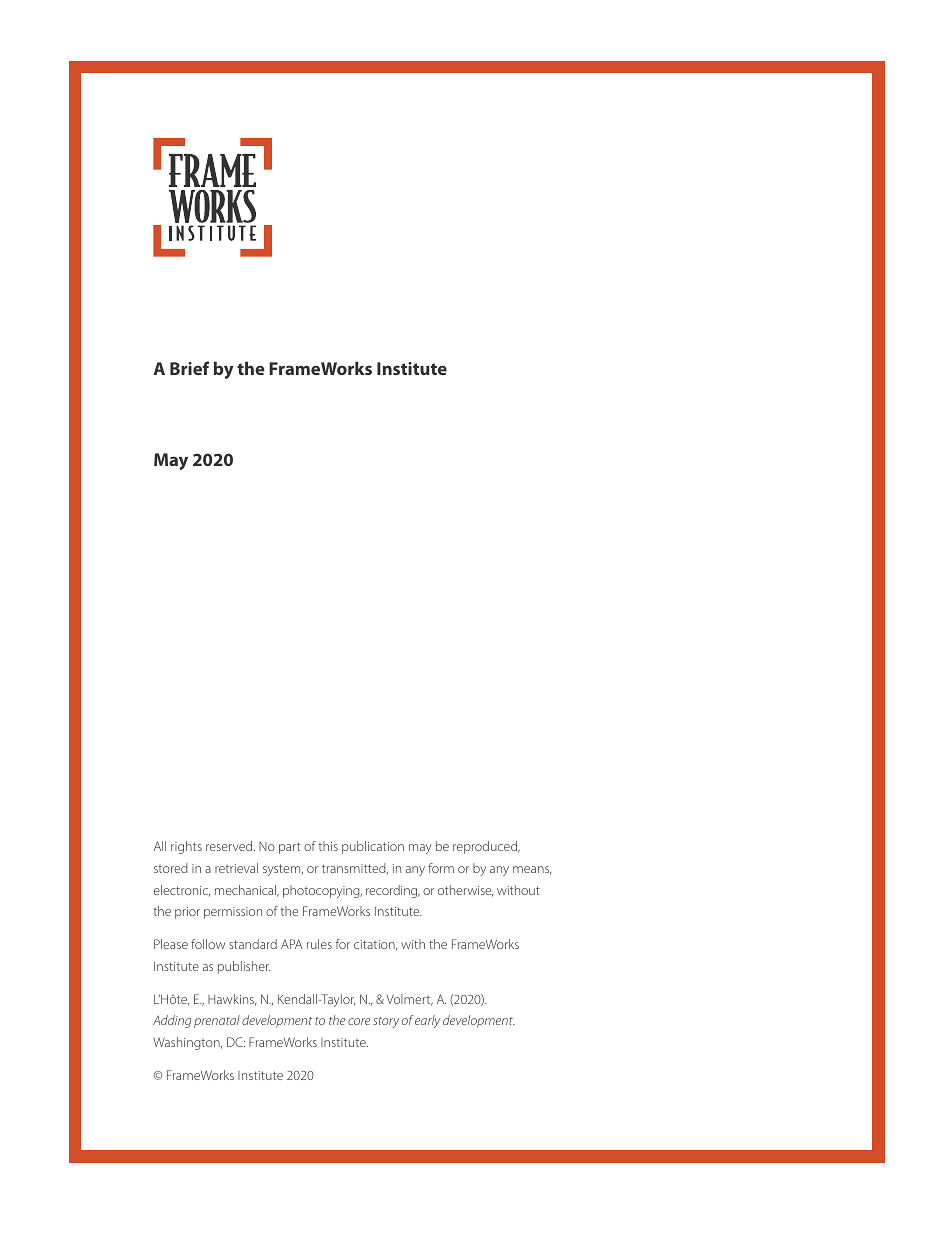 The width and height of the screenshot is (952, 1233). What do you see at coordinates (373, 847) in the screenshot?
I see `publication` at bounding box center [373, 847].
